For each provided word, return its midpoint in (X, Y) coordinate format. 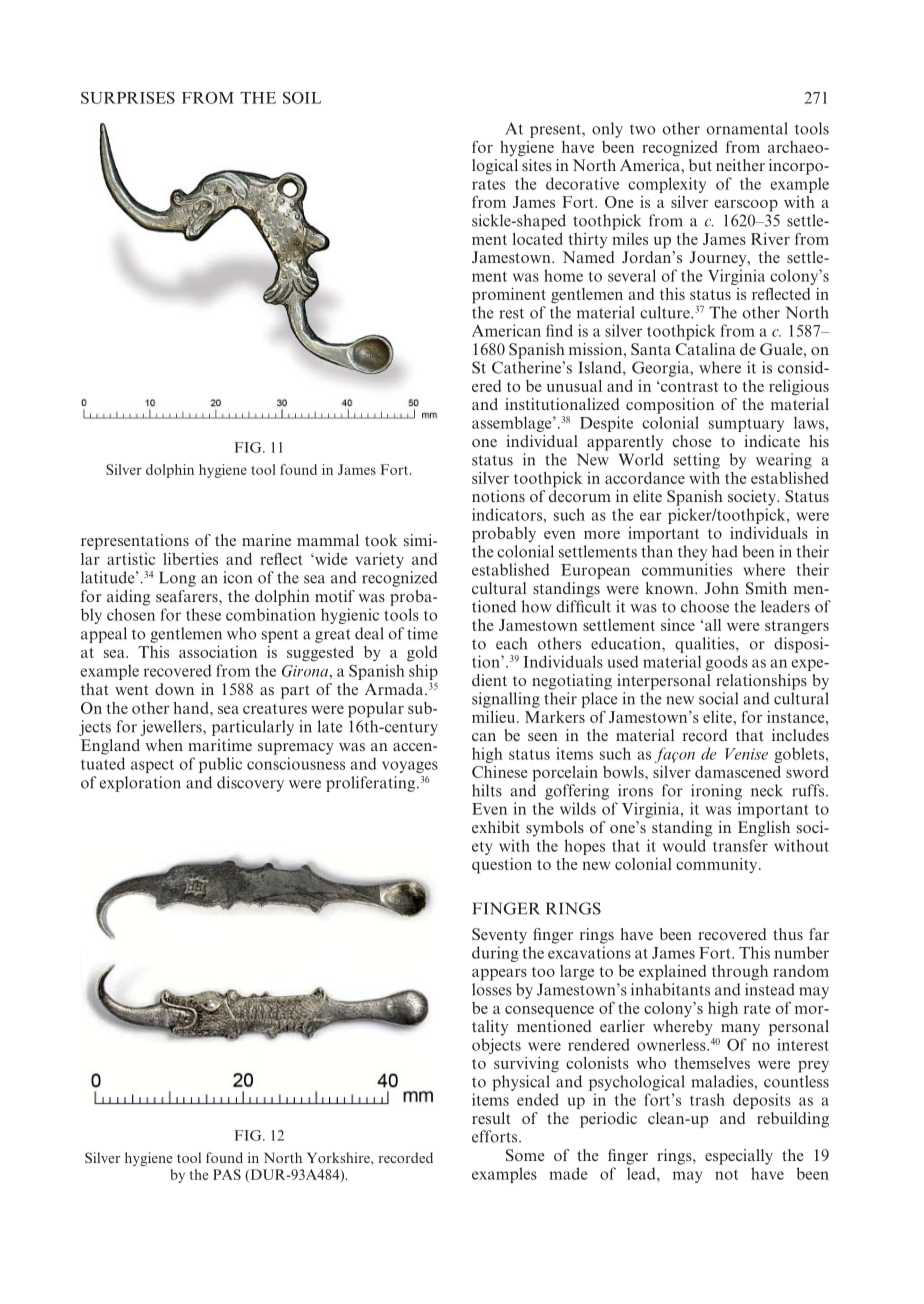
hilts (487, 790)
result (491, 1118)
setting (697, 461)
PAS (227, 1174)
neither (740, 165)
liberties (190, 558)
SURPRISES (128, 98)
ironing (716, 792)
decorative (582, 183)
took (381, 540)
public (220, 765)
